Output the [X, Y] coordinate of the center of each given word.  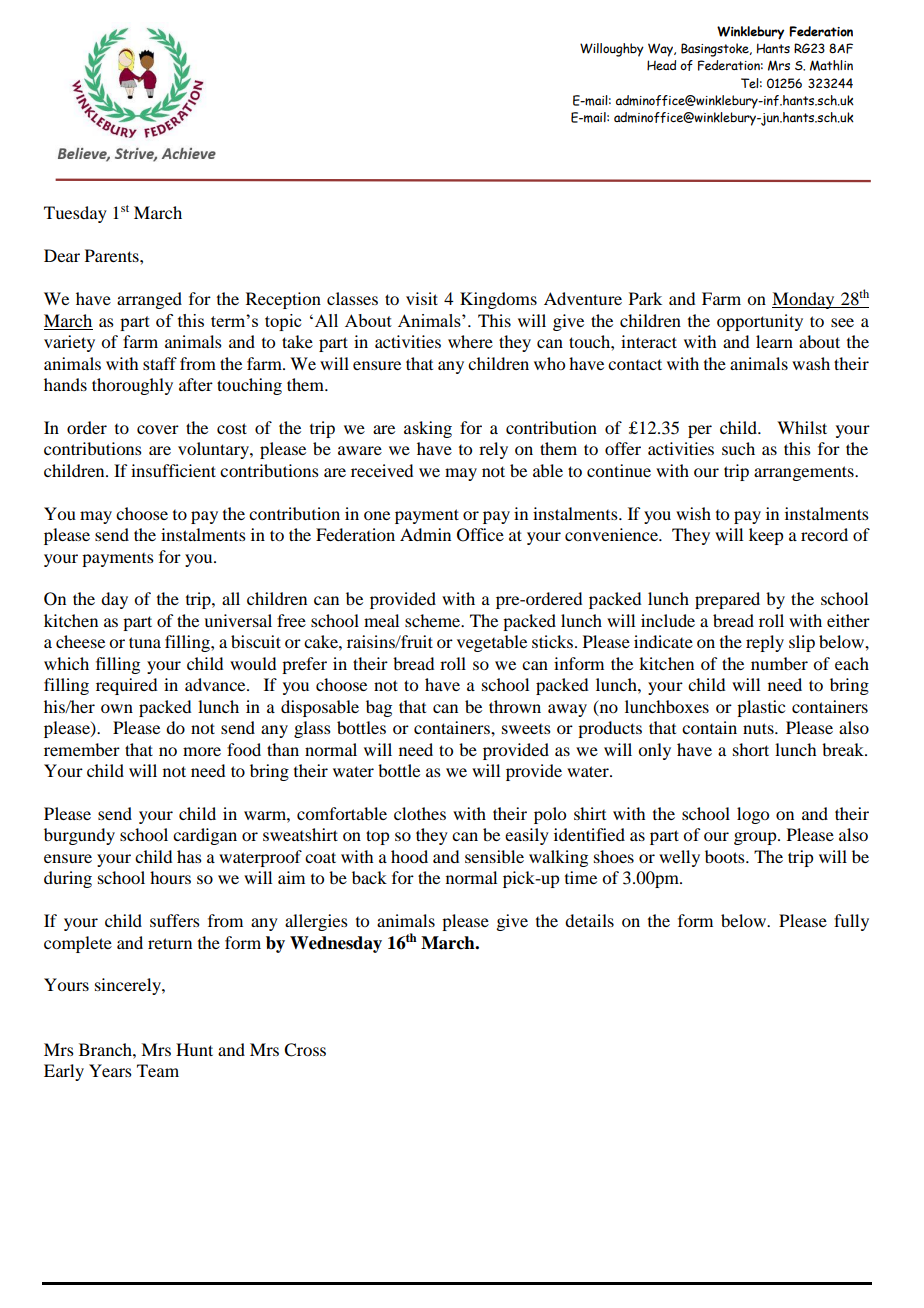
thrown [515, 706]
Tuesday [75, 214]
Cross [305, 1050]
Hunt [194, 1049]
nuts [759, 728]
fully [851, 922]
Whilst [802, 427]
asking [428, 429]
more [202, 751]
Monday [804, 300]
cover [158, 429]
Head [661, 65]
